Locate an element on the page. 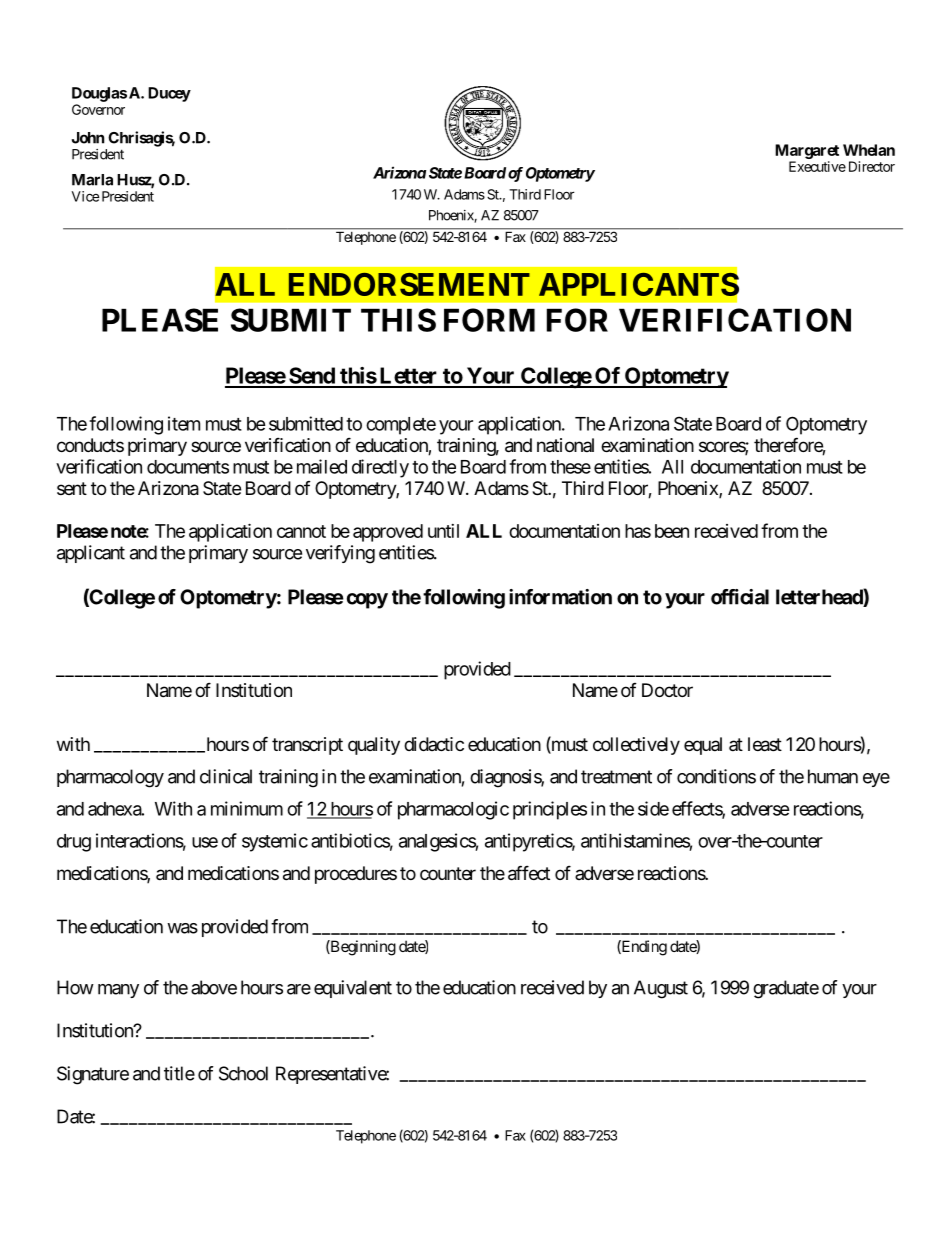  Marla is located at coordinates (92, 180).
